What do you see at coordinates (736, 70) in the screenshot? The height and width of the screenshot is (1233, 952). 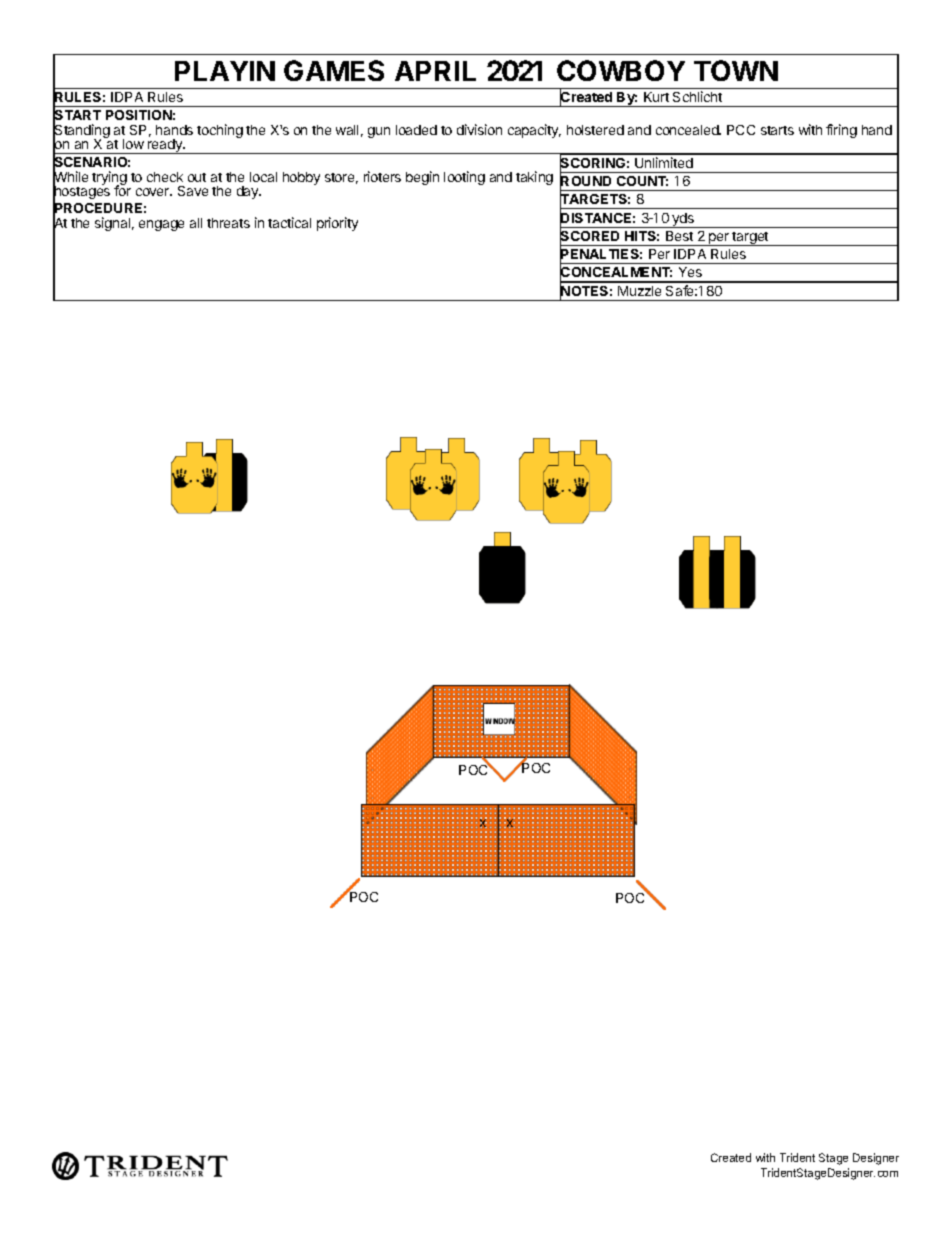 I see `TOWN` at bounding box center [736, 70].
